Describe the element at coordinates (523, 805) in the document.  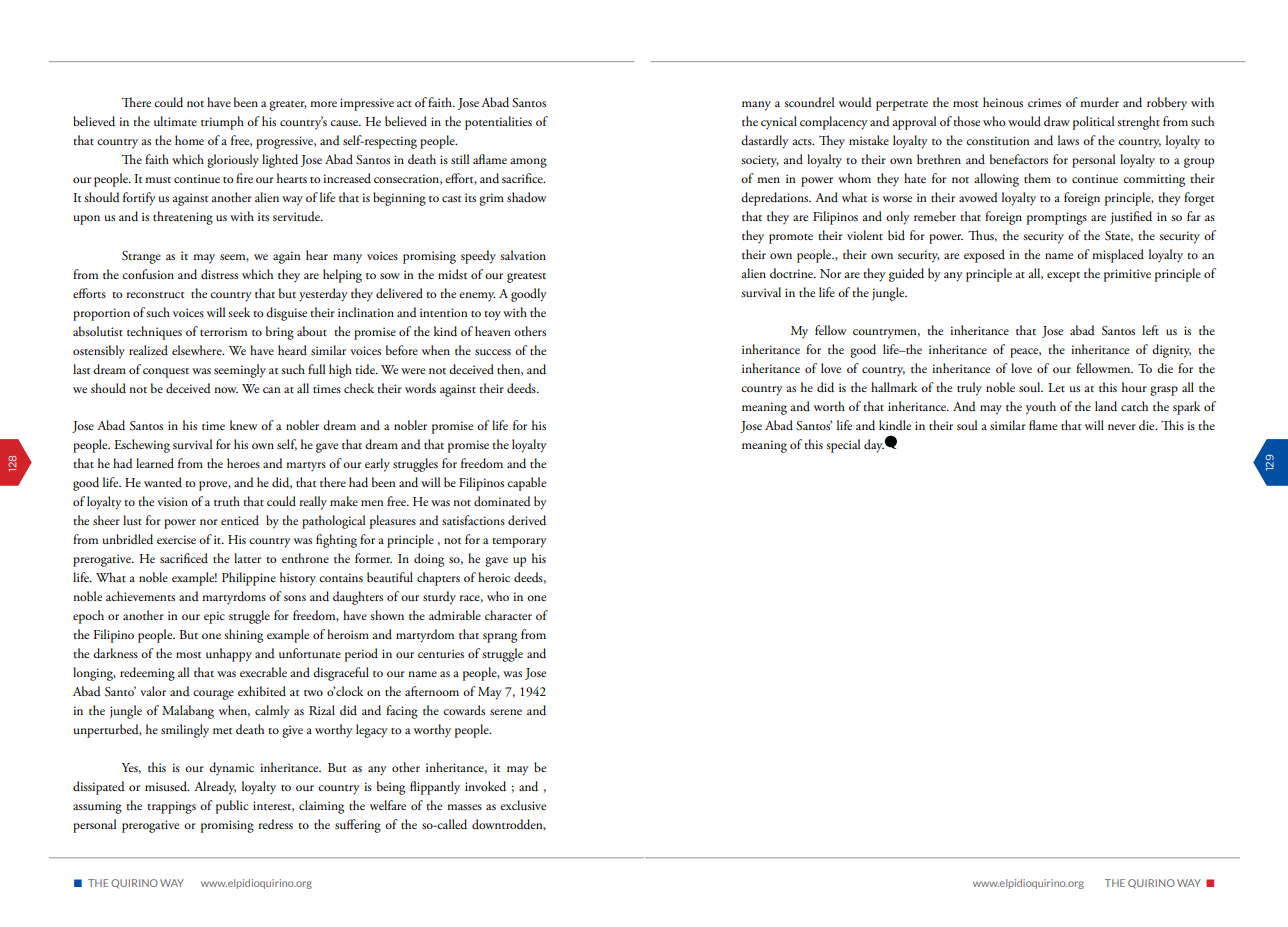
I see `exclusive` at that location.
